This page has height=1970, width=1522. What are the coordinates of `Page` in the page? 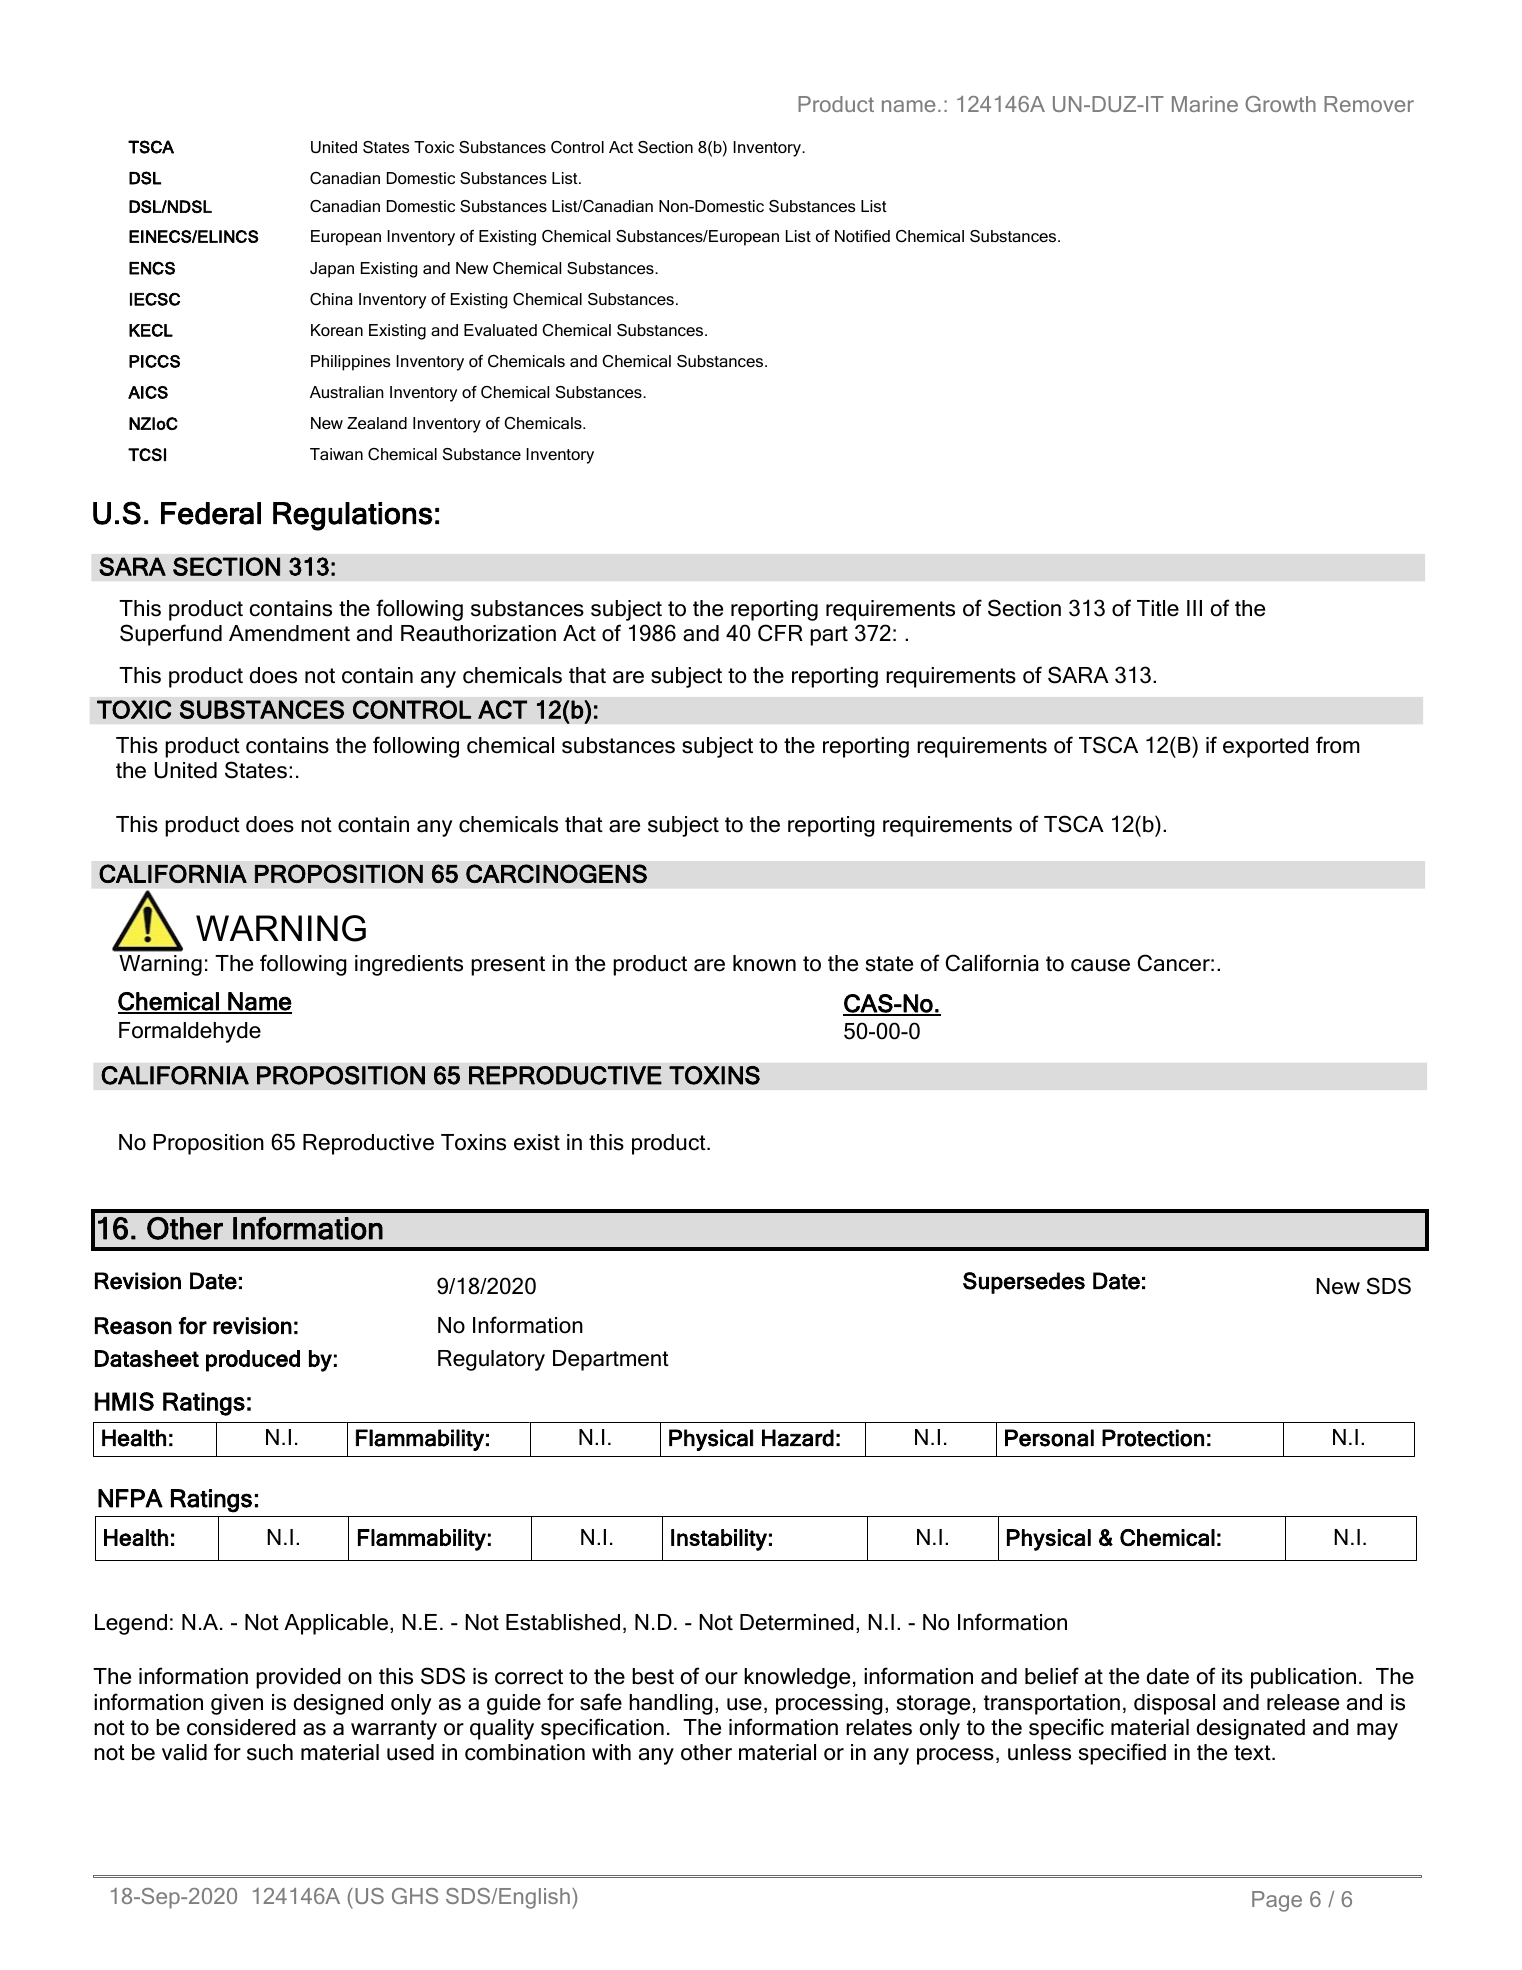 It's located at (1277, 1901).
